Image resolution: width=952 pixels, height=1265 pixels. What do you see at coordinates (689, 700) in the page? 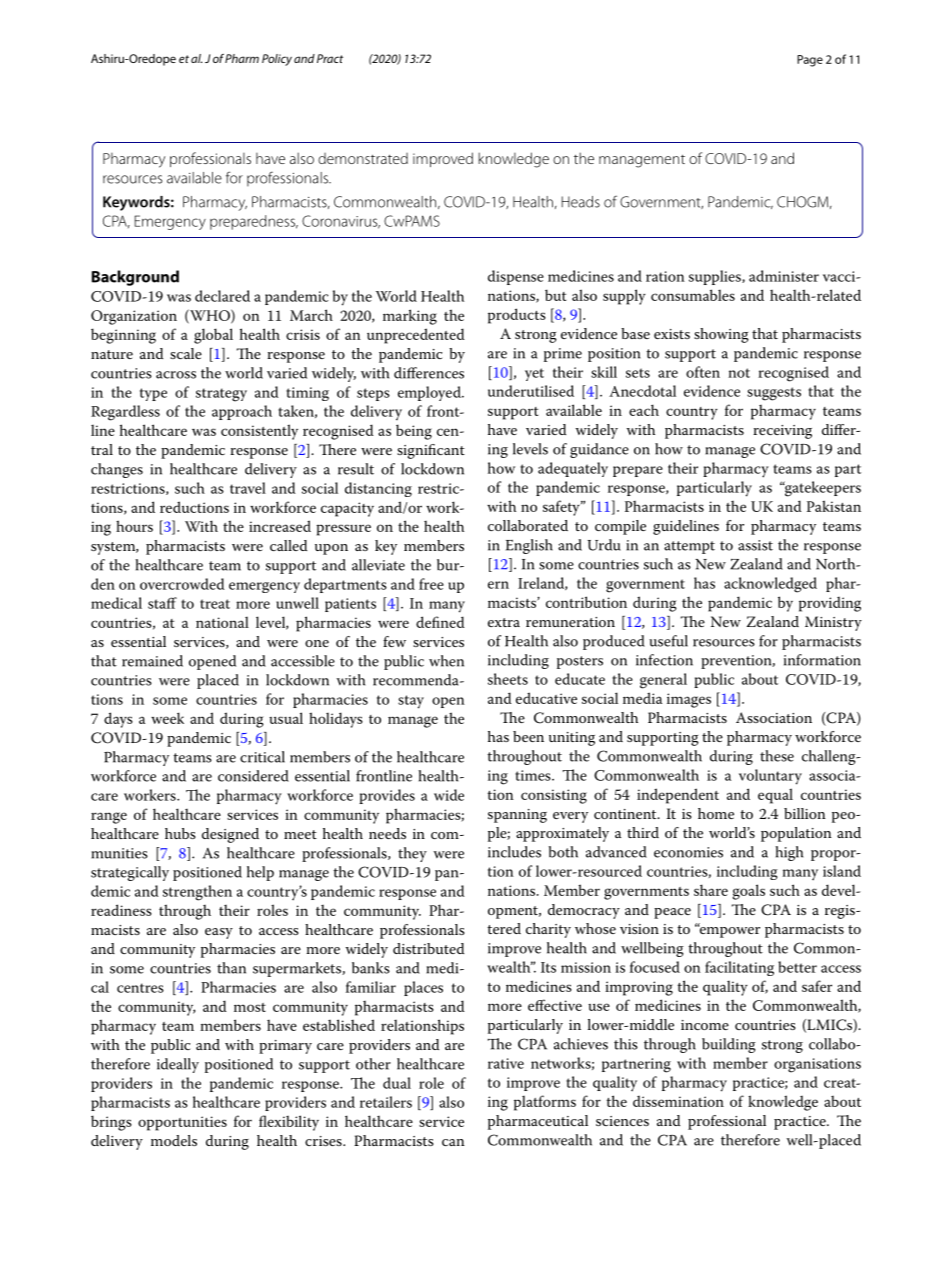
I see `images` at bounding box center [689, 700].
